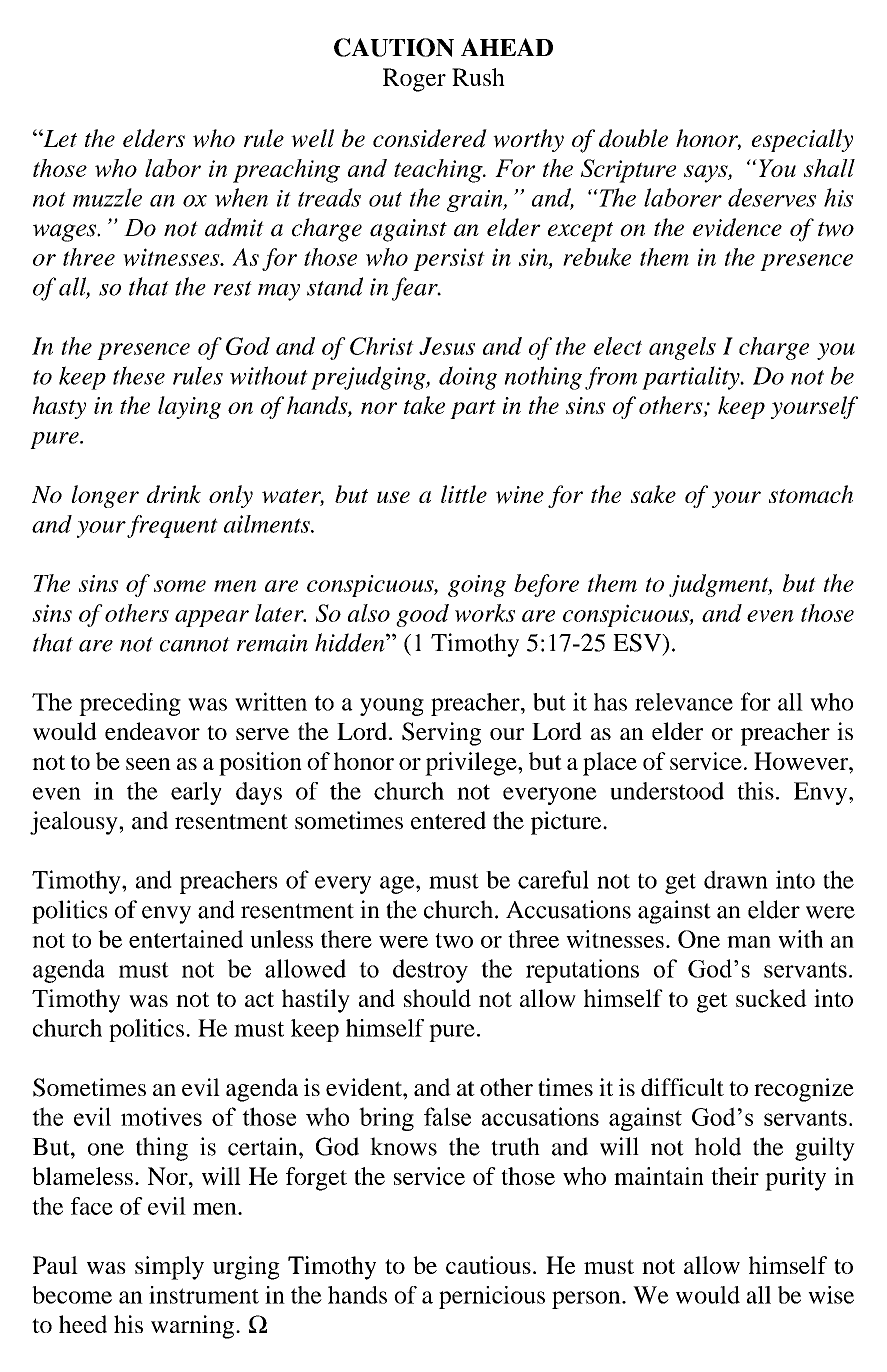 This document has height=1372, width=887. What do you see at coordinates (169, 1268) in the document?
I see `simply` at bounding box center [169, 1268].
